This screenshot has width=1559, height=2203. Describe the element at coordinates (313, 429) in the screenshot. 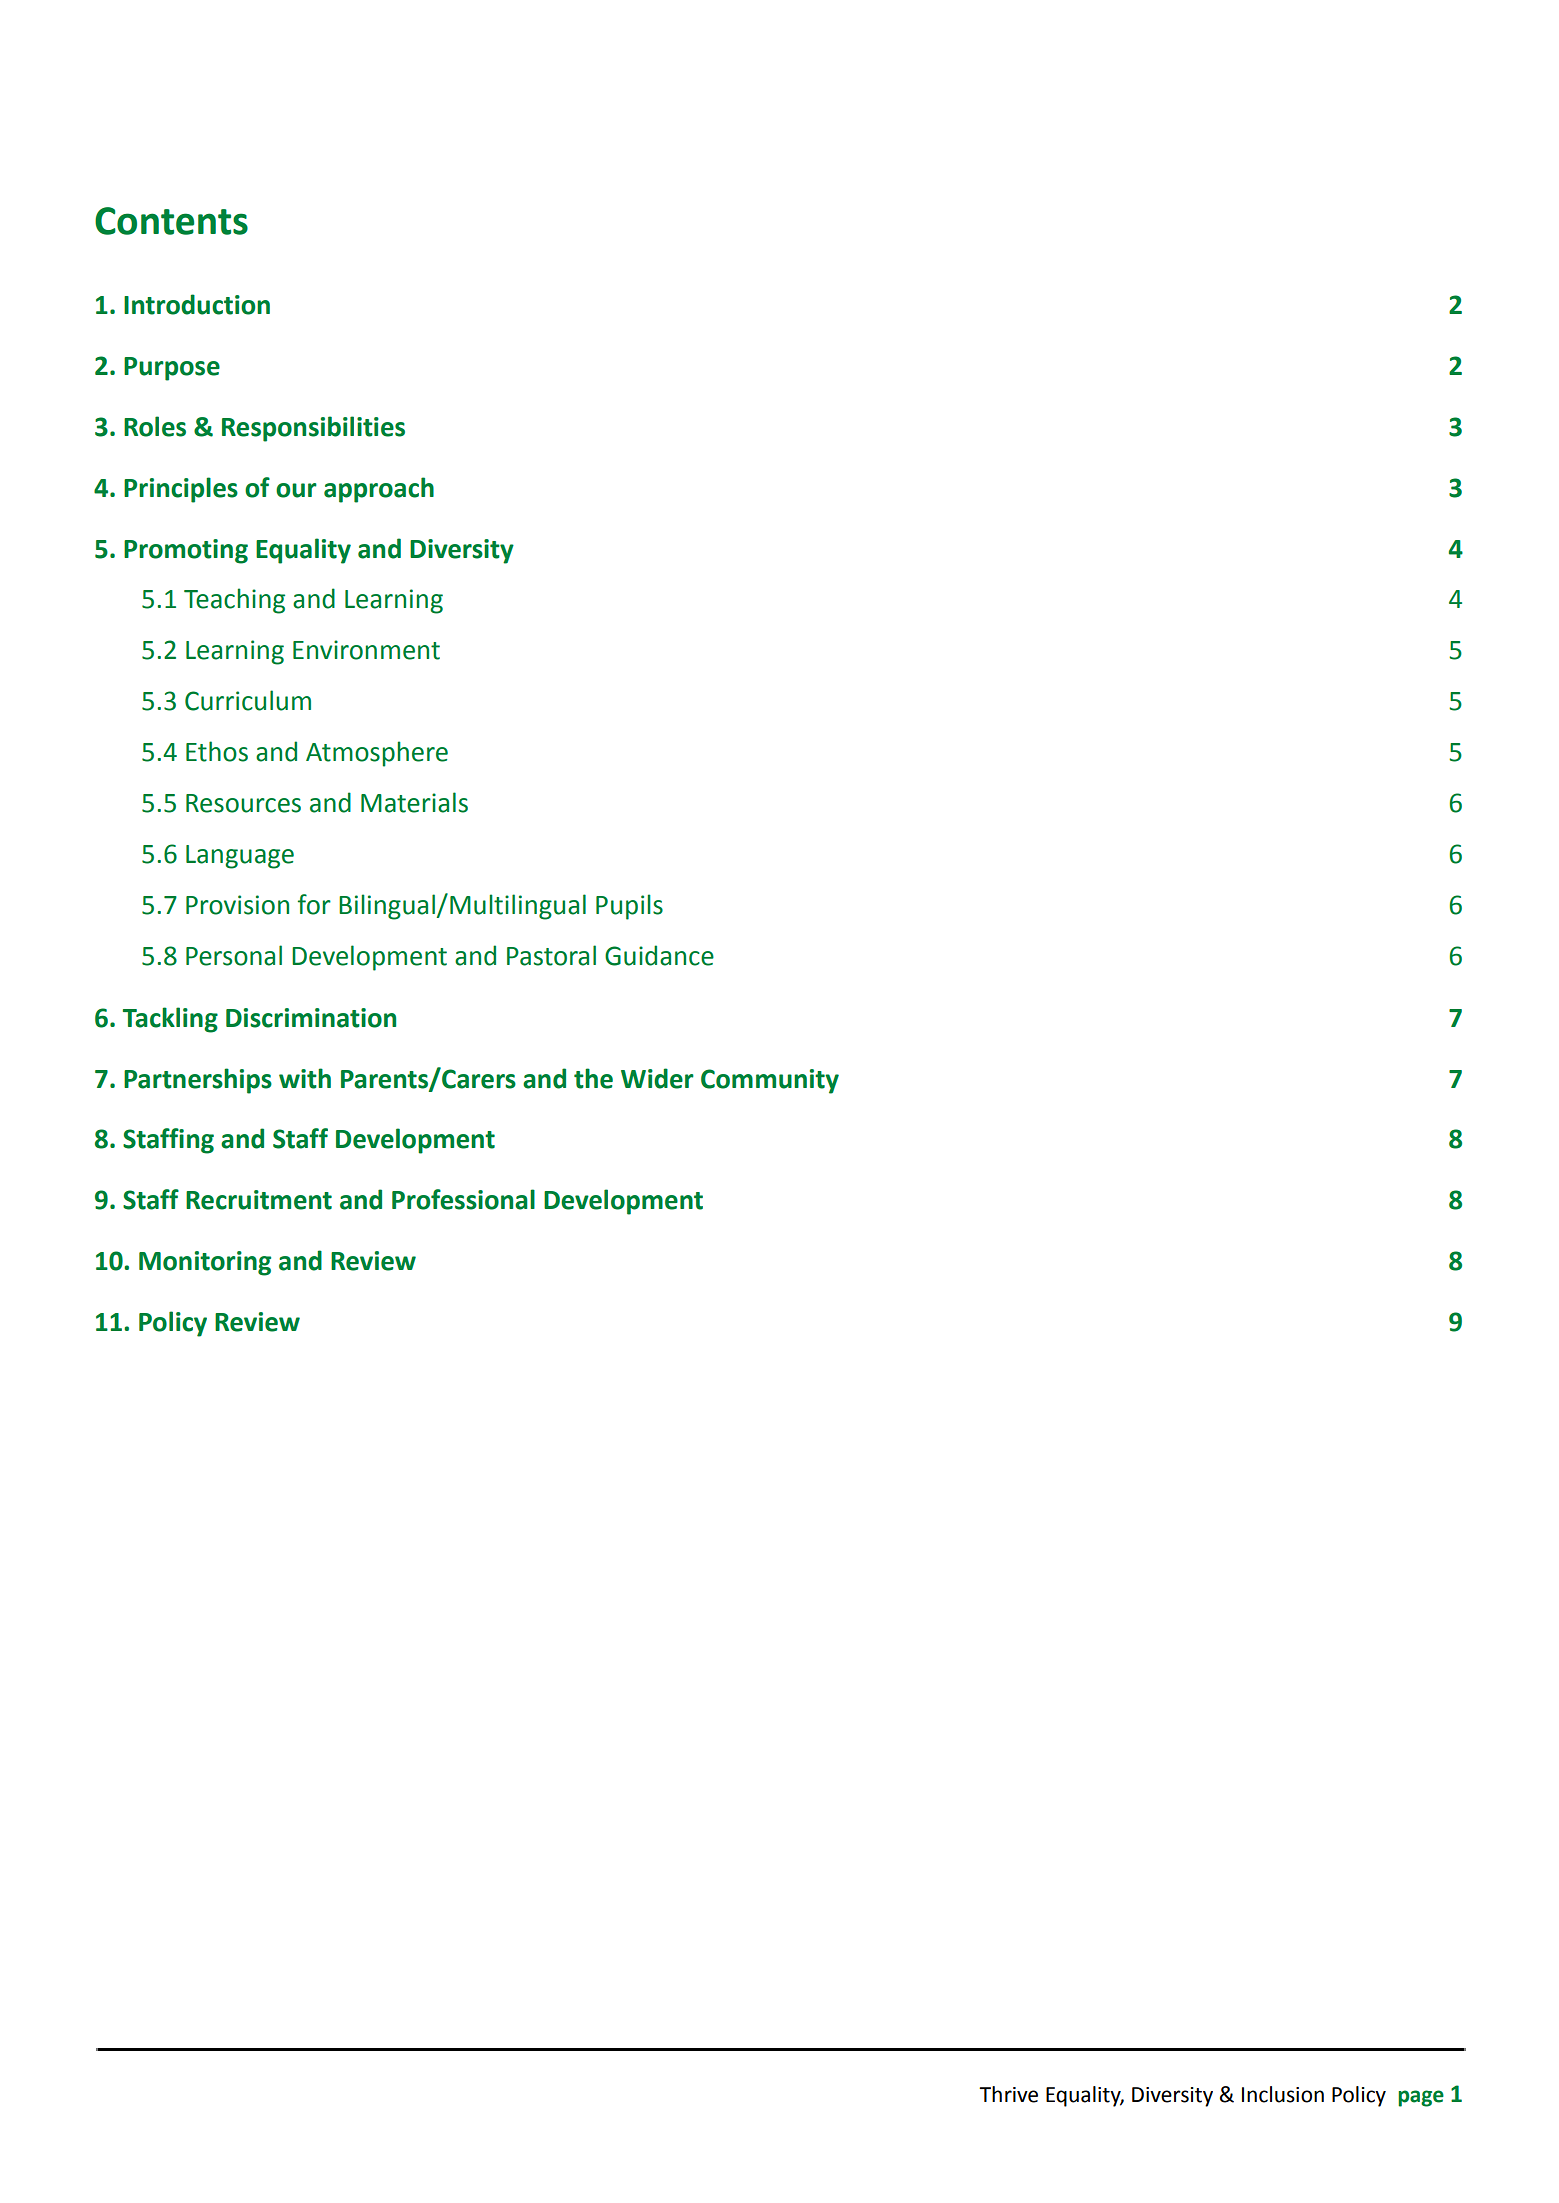

I see `Responsibilities` at that location.
